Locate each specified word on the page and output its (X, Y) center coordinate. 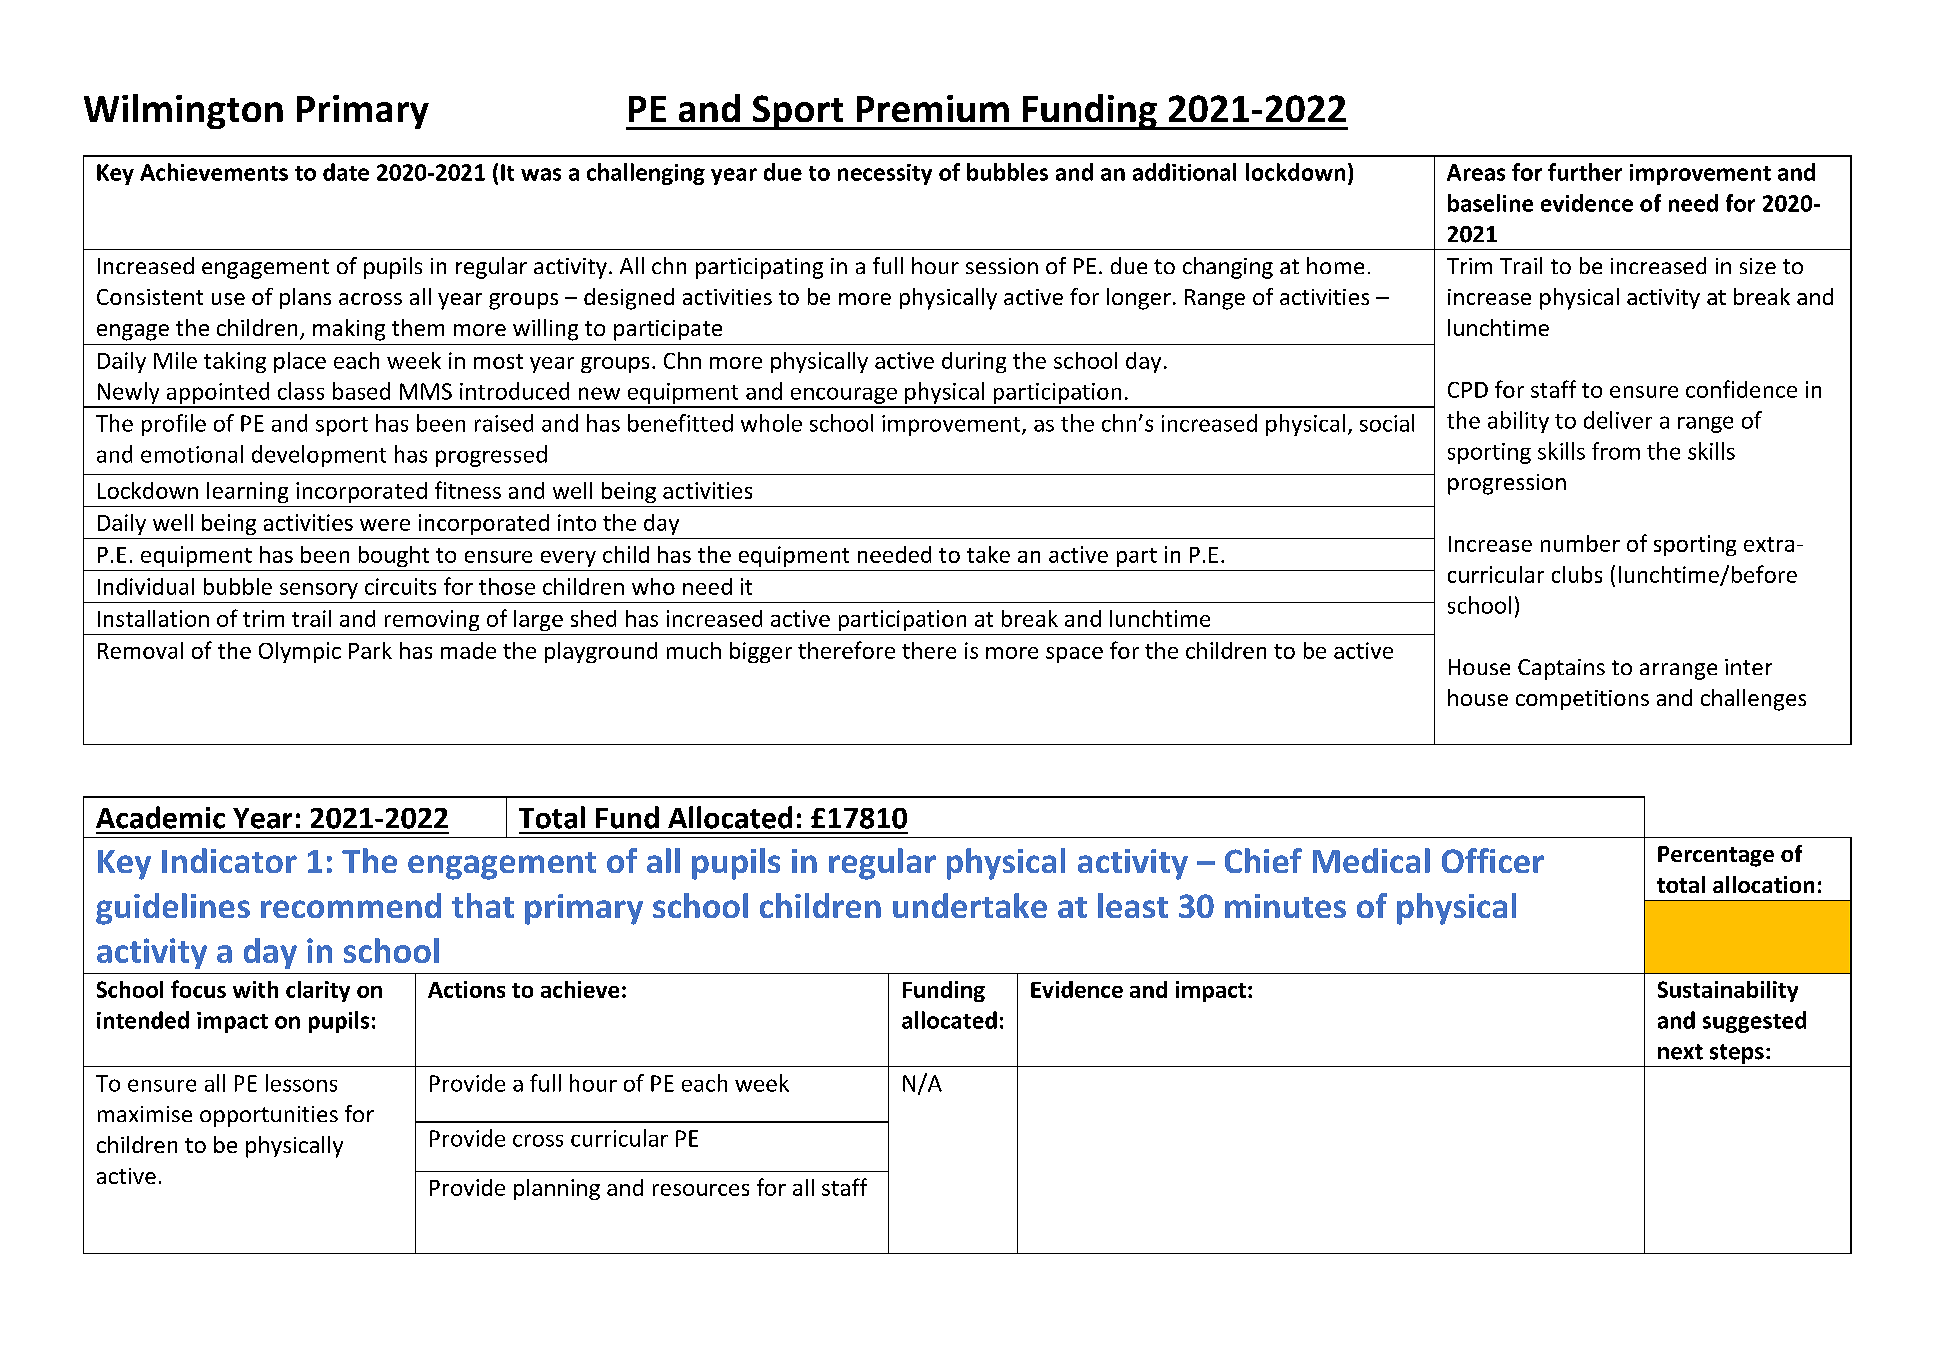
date (346, 172)
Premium (933, 108)
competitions (1582, 700)
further (1585, 172)
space (1074, 655)
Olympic (300, 652)
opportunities (269, 1116)
